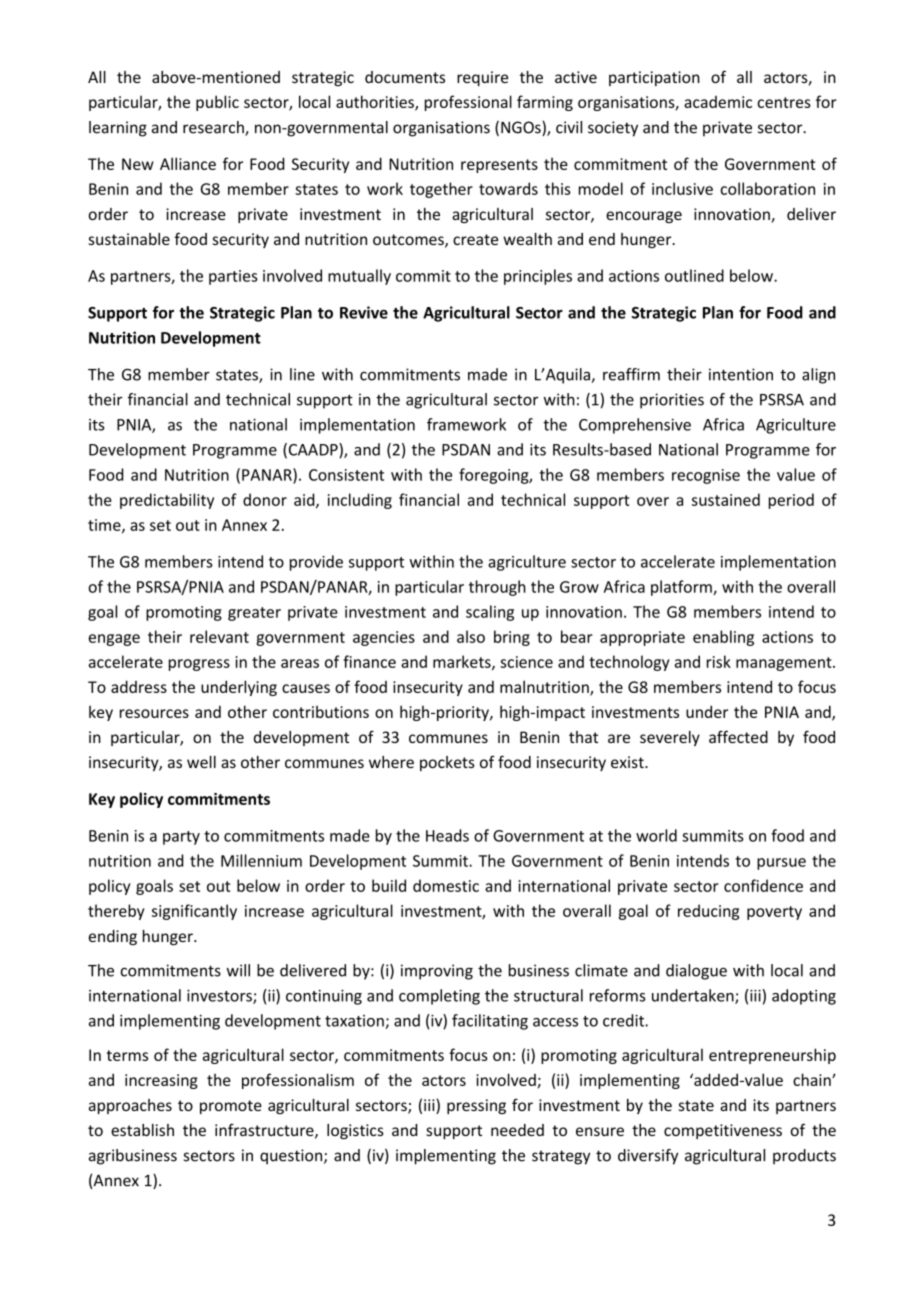 The image size is (924, 1308). I want to click on promote, so click(231, 1107).
